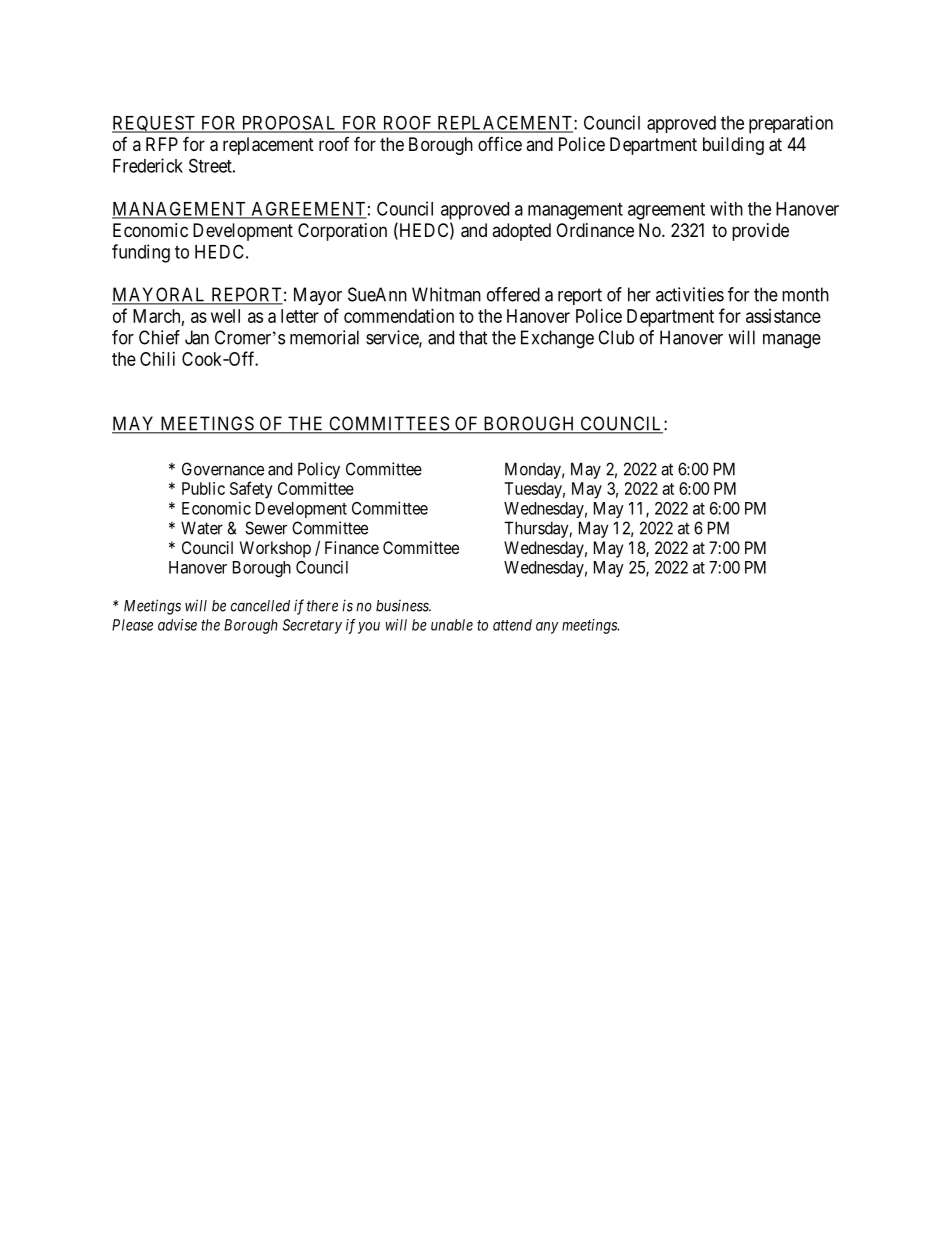 The image size is (952, 1233). What do you see at coordinates (162, 144) in the screenshot?
I see `RFP` at bounding box center [162, 144].
